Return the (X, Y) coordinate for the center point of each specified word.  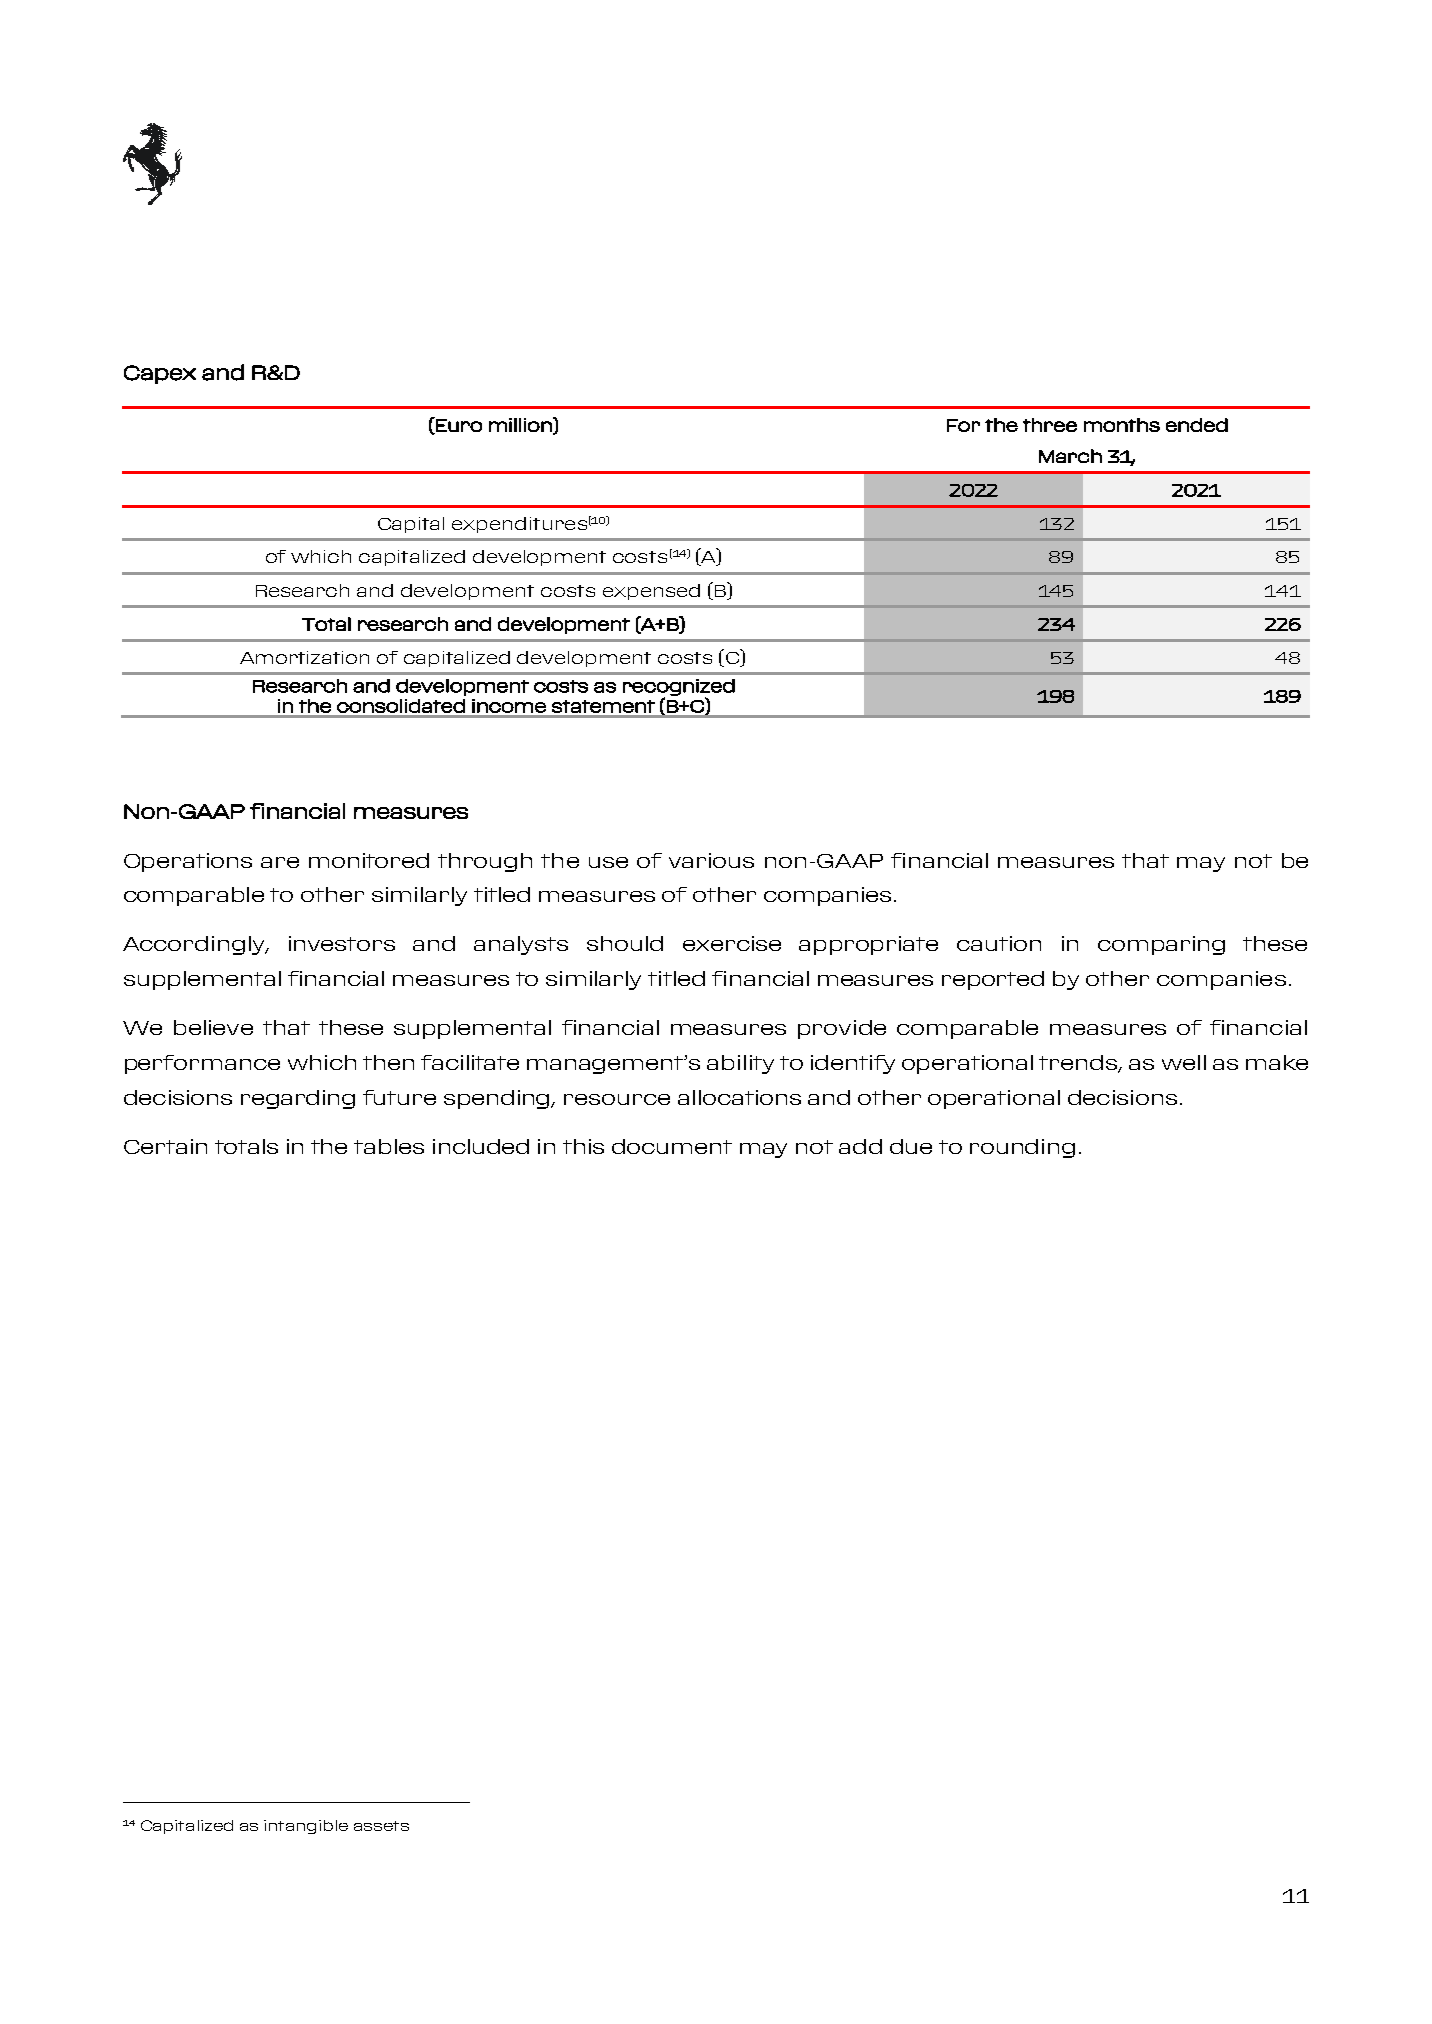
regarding (298, 1099)
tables (389, 1146)
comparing (1161, 945)
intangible (306, 1827)
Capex (160, 374)
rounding (1022, 1148)
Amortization (304, 657)
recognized (679, 688)
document (672, 1146)
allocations (739, 1097)
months (1122, 425)
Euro (458, 425)
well (1184, 1062)
